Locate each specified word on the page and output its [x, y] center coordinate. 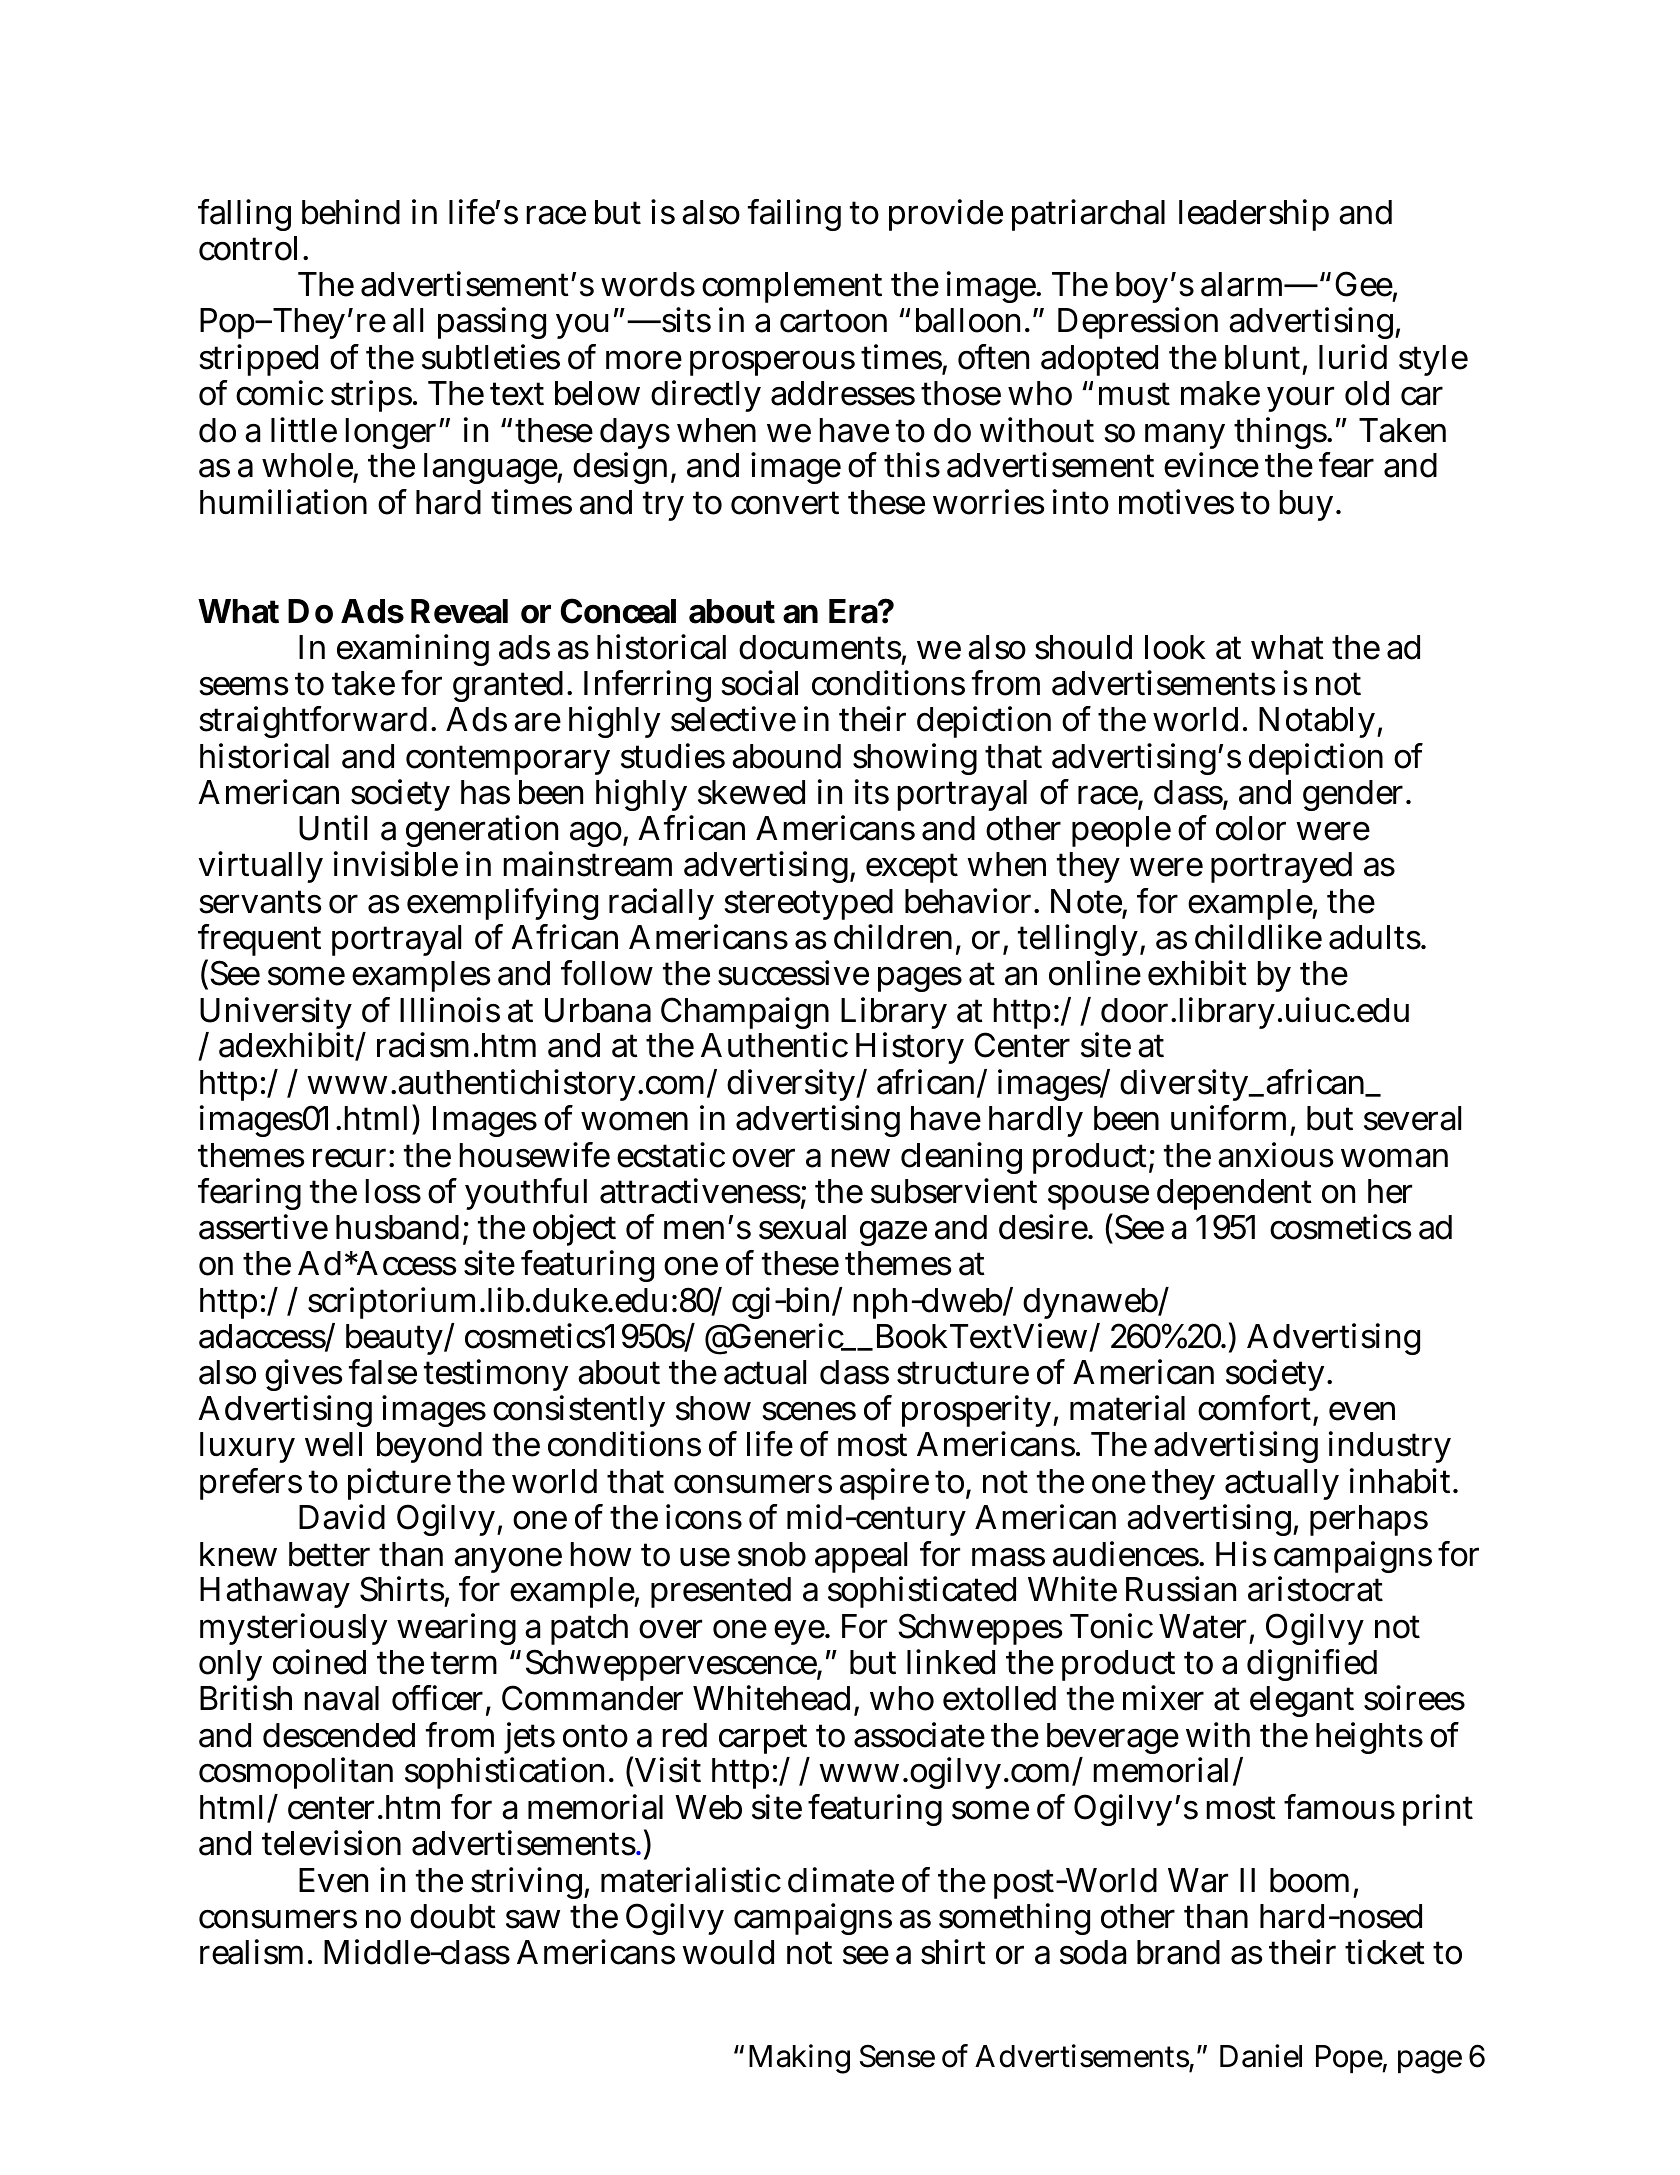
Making [799, 2059]
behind [351, 212]
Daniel [1261, 2056]
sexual [802, 1227]
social [759, 683]
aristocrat [1315, 1589]
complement [792, 287]
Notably [1318, 722]
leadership [1254, 215]
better [329, 1554]
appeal [861, 1559]
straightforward [313, 722]
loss [393, 1191]
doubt [453, 1916]
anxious [1275, 1155]
